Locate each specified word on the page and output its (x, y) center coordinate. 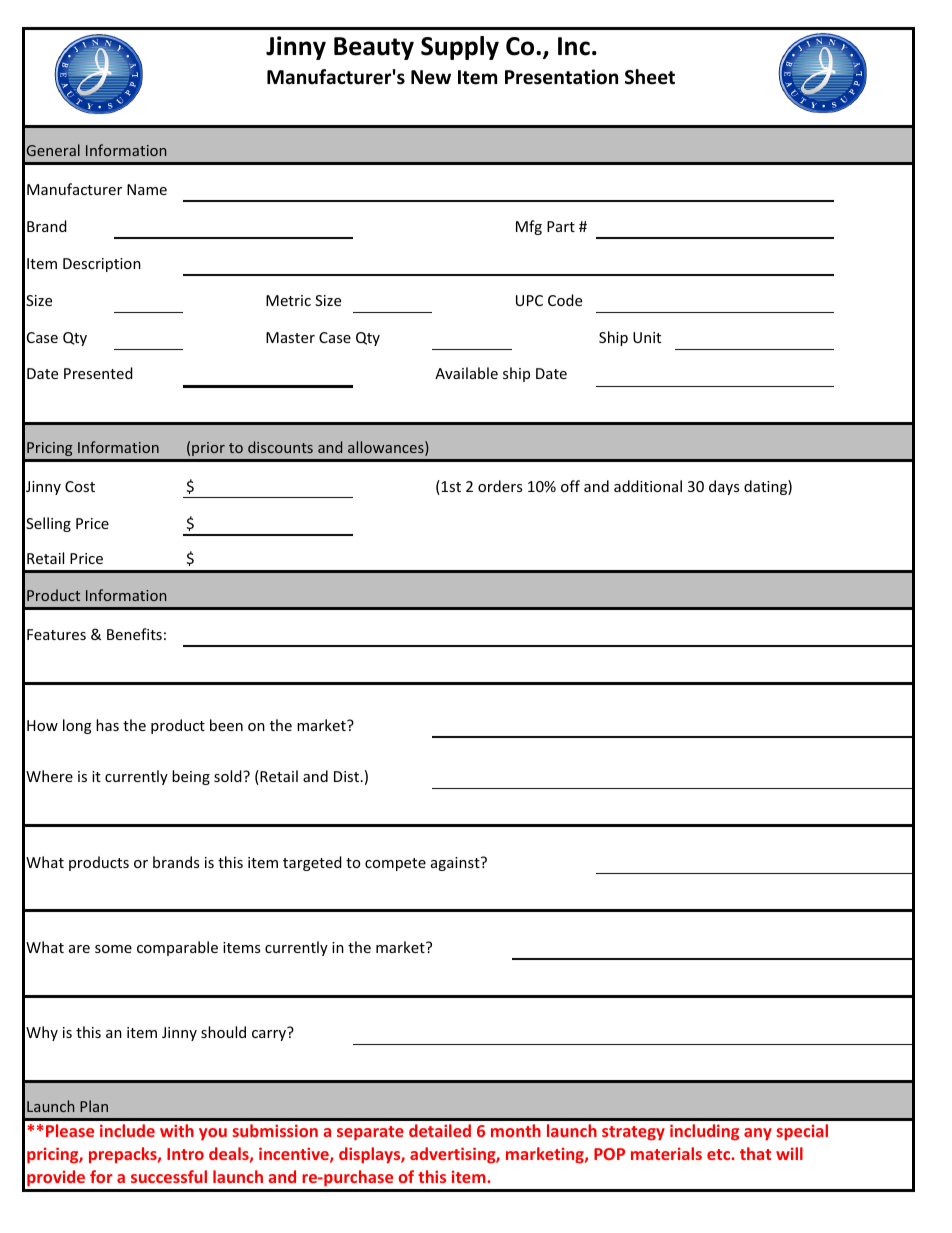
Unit (647, 337)
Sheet (650, 77)
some (113, 949)
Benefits (134, 634)
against (456, 864)
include (127, 1130)
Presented (98, 373)
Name (147, 189)
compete (395, 864)
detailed (440, 1130)
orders (500, 486)
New (431, 77)
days (724, 487)
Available (466, 373)
